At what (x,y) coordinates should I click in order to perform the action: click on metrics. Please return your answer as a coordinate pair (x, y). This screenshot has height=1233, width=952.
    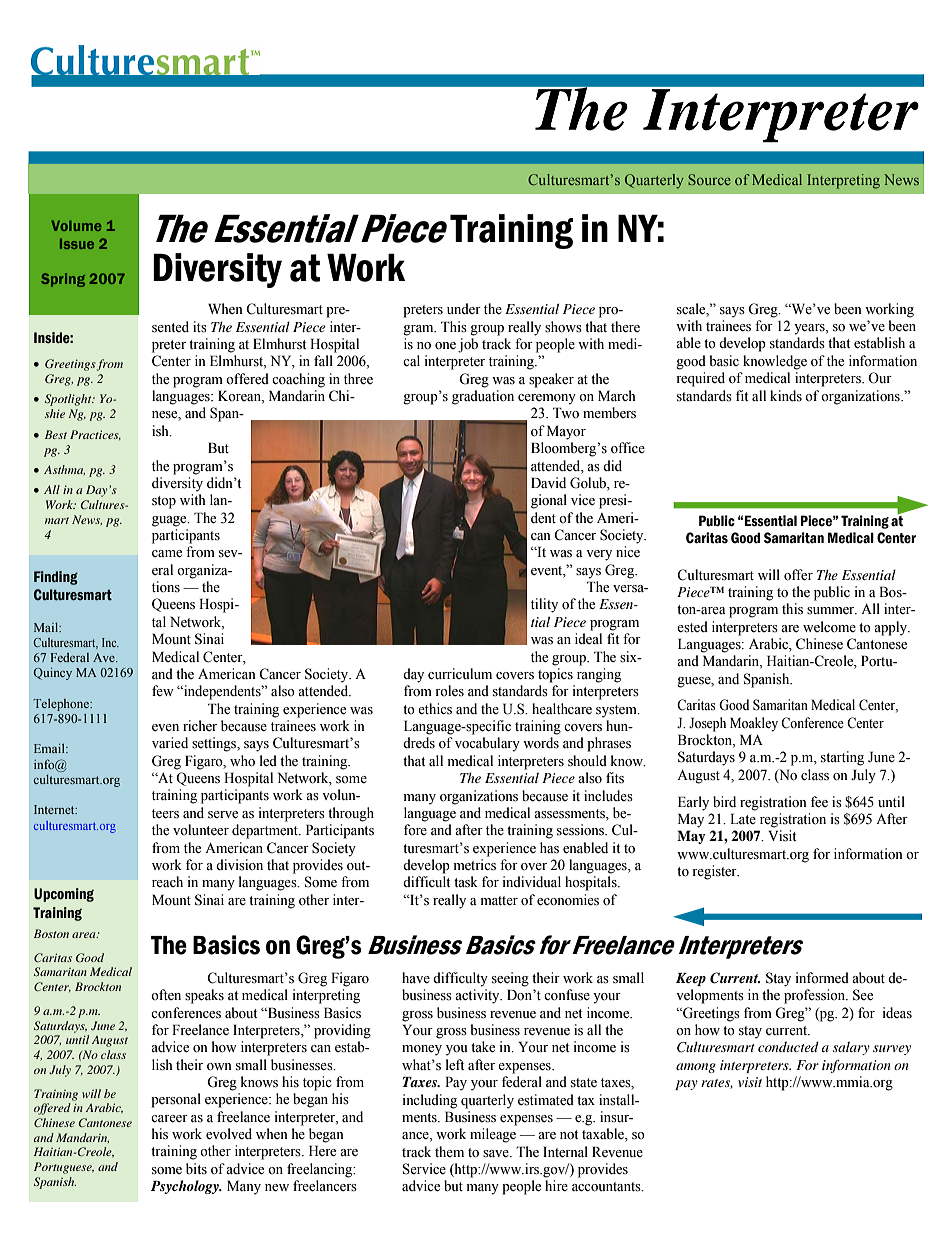
    Looking at the image, I should click on (475, 865).
